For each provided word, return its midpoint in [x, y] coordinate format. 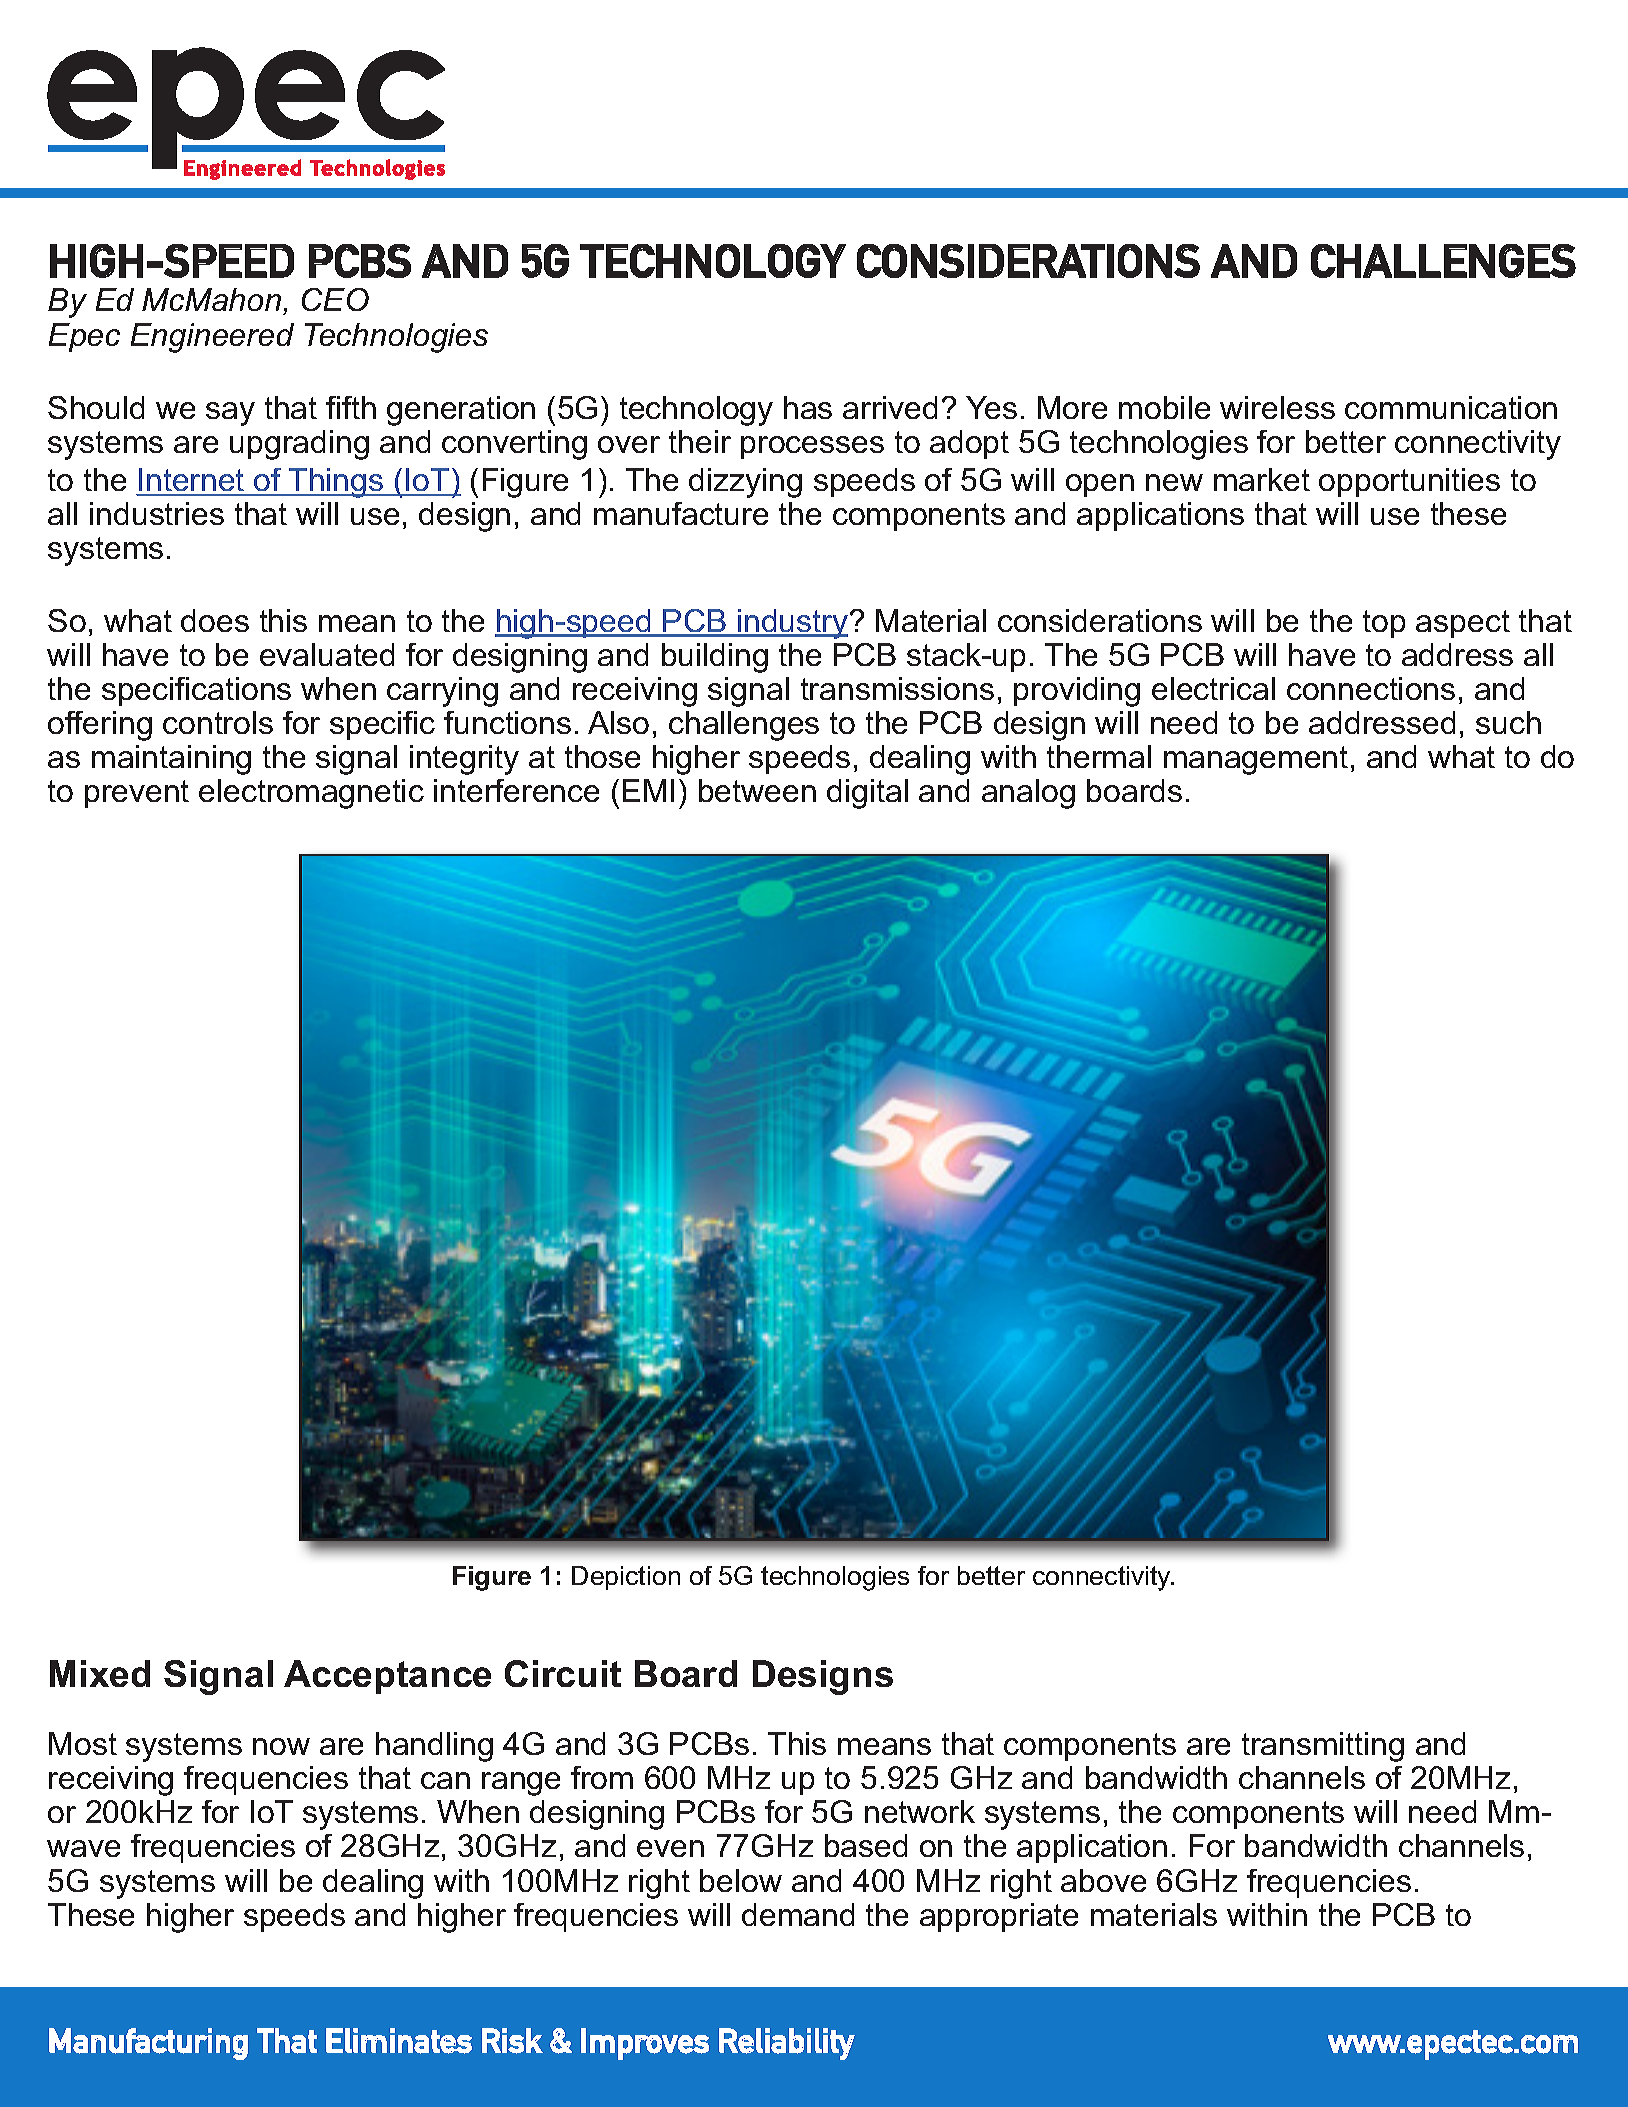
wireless [1277, 407]
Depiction [626, 1578]
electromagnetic [311, 794]
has [808, 407]
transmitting [1323, 1747]
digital [867, 794]
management [1256, 760]
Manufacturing [148, 2044]
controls [218, 722]
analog [1028, 794]
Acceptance [387, 1677]
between [757, 790]
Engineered [212, 338]
